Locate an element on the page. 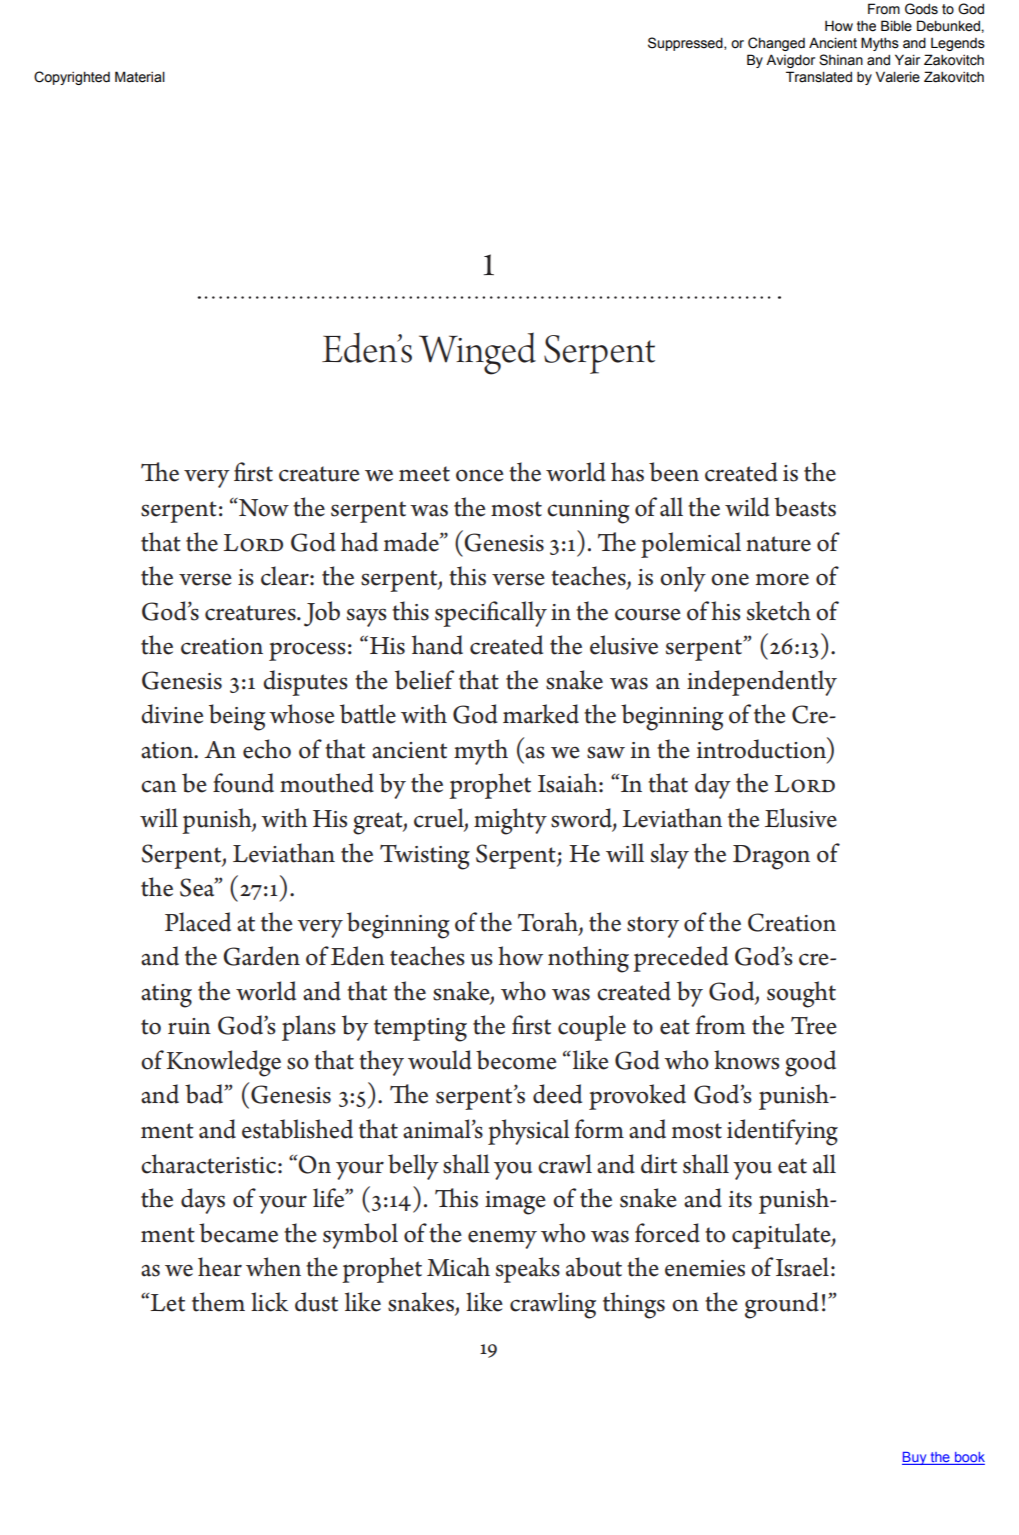  marked is located at coordinates (541, 714).
